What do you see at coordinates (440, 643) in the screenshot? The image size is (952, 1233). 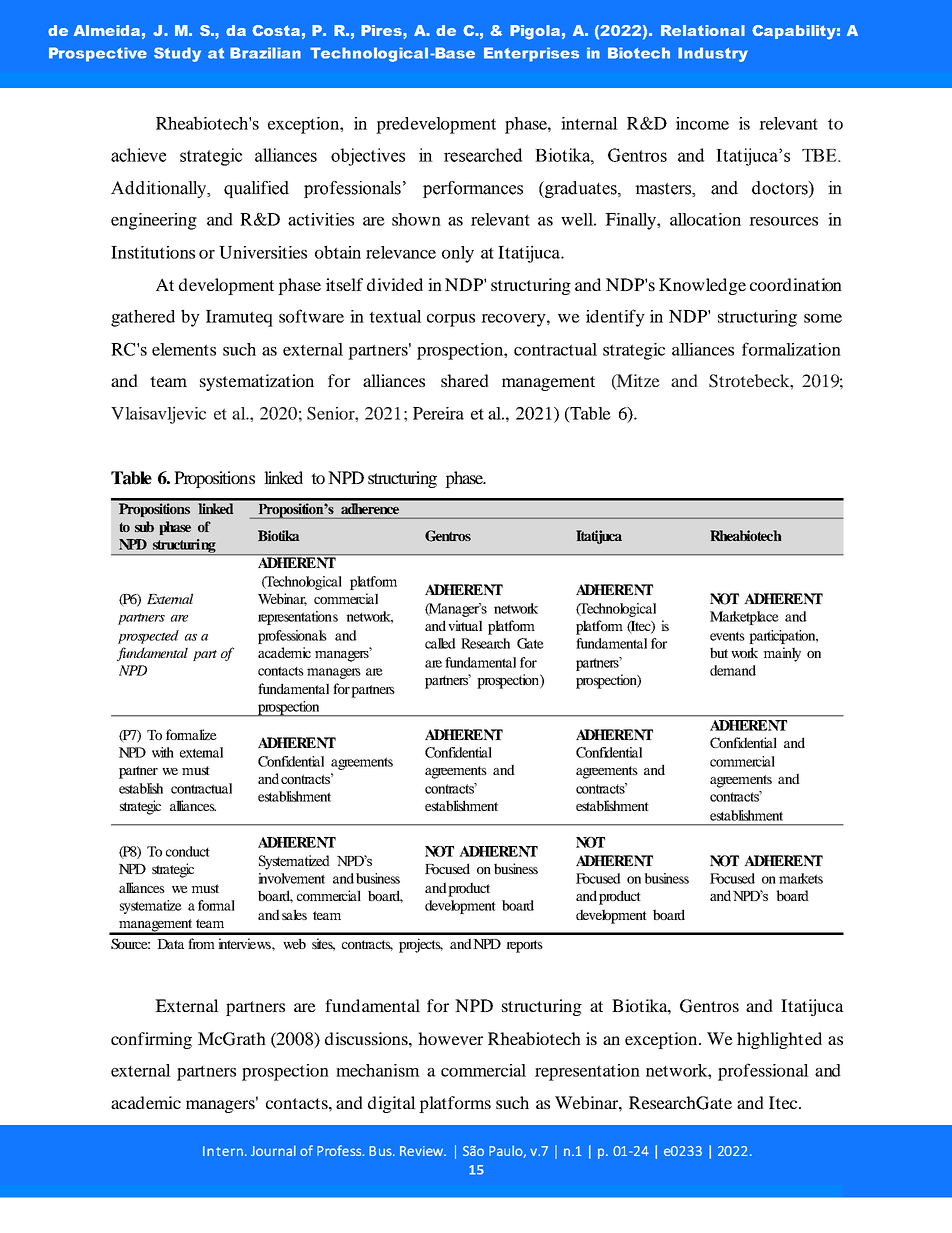 I see `called` at bounding box center [440, 643].
